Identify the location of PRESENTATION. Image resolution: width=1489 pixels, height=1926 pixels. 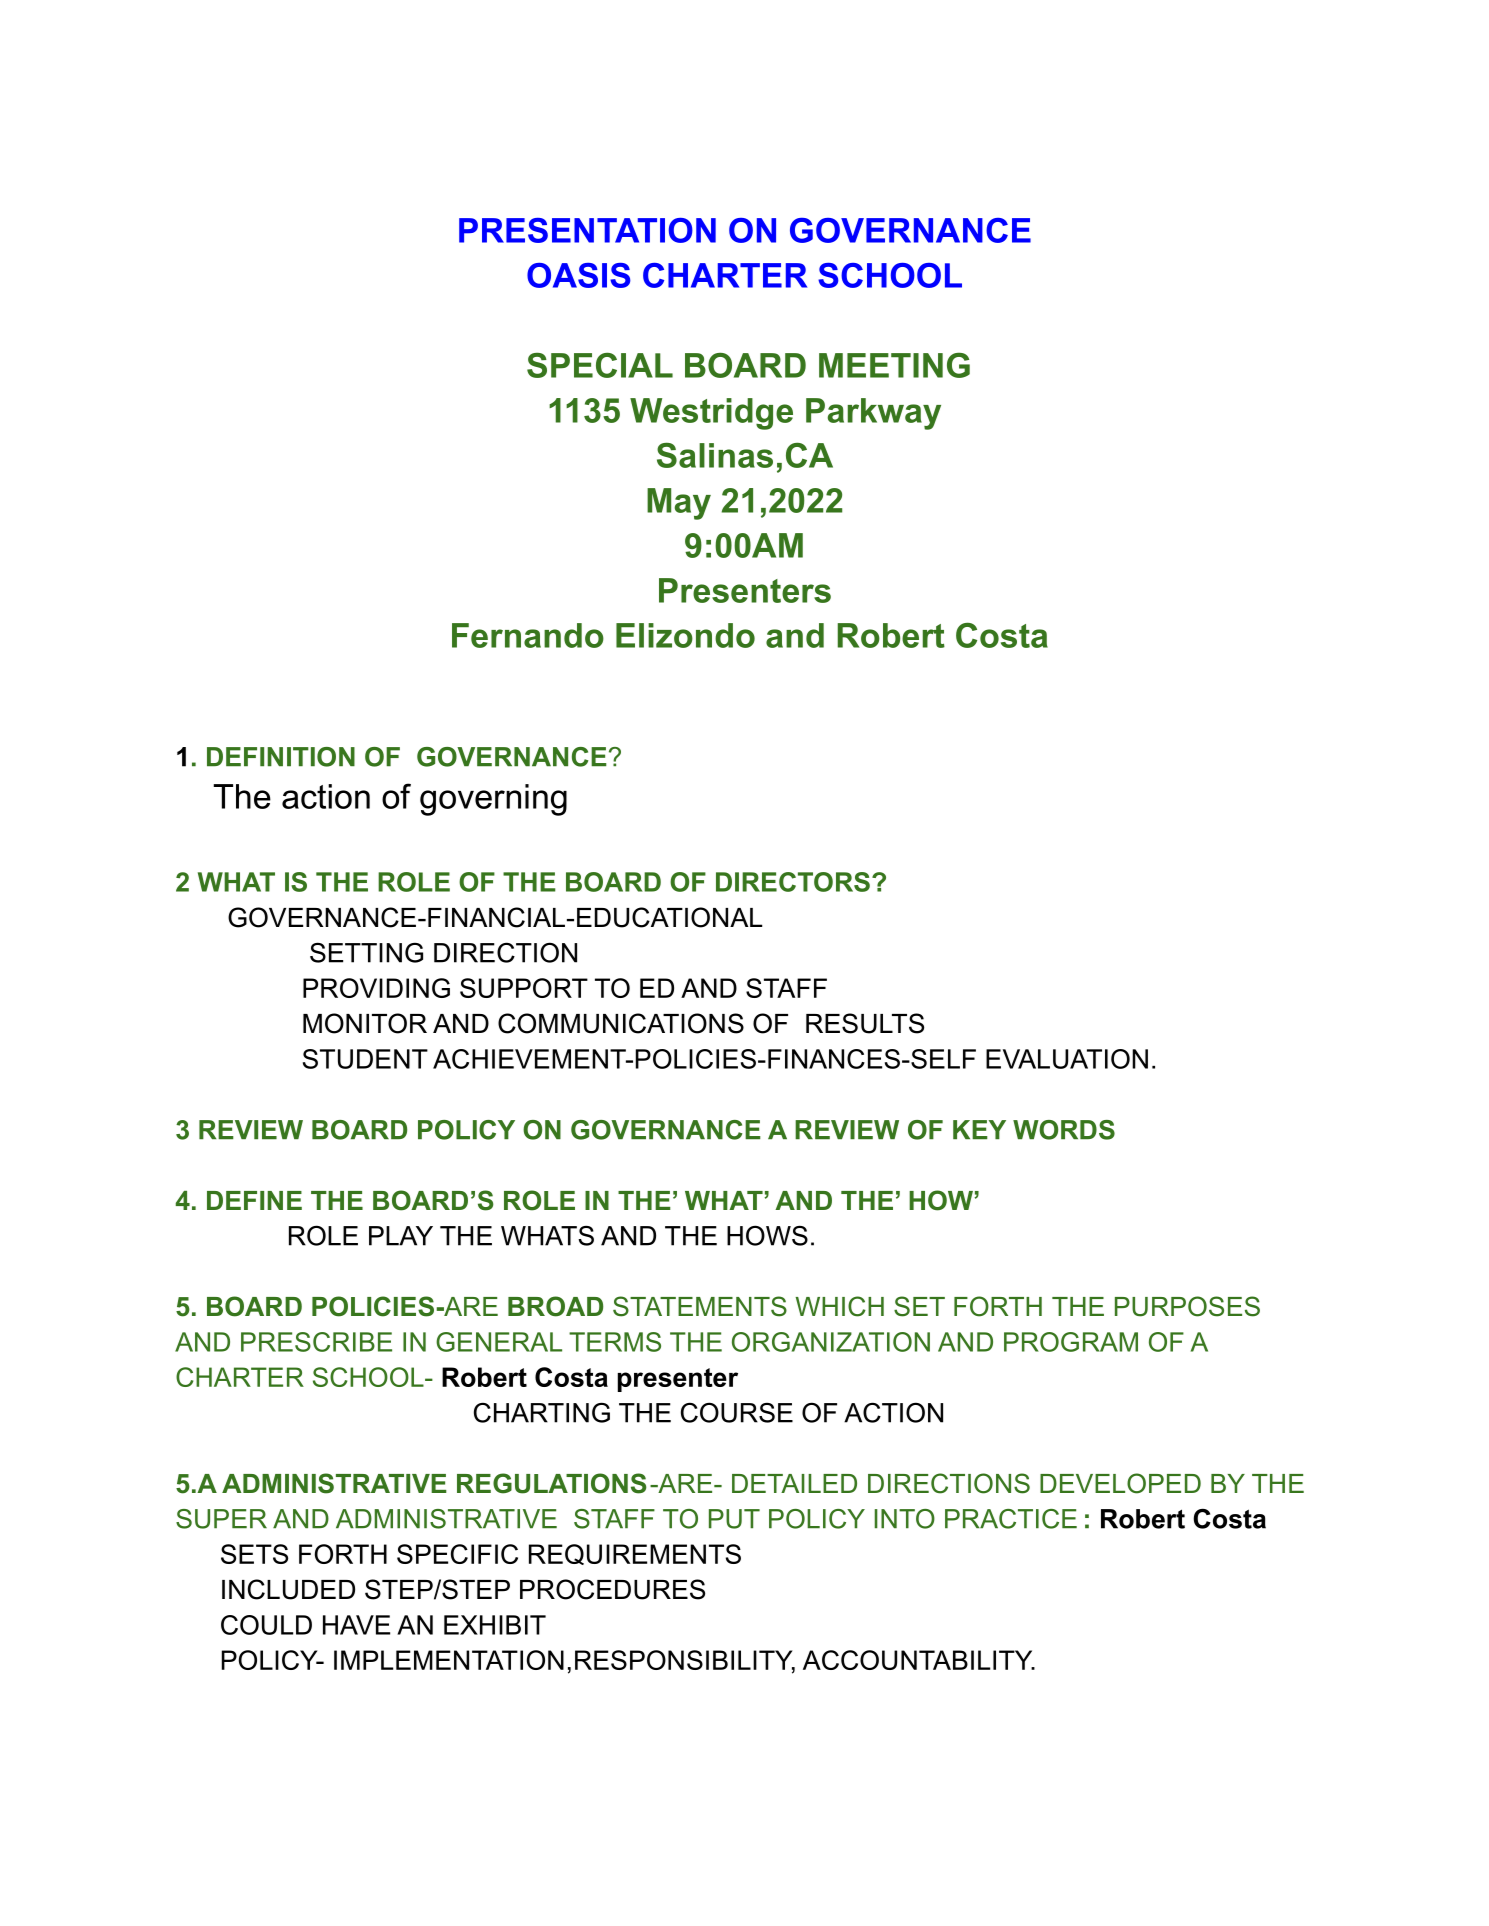
(587, 230).
